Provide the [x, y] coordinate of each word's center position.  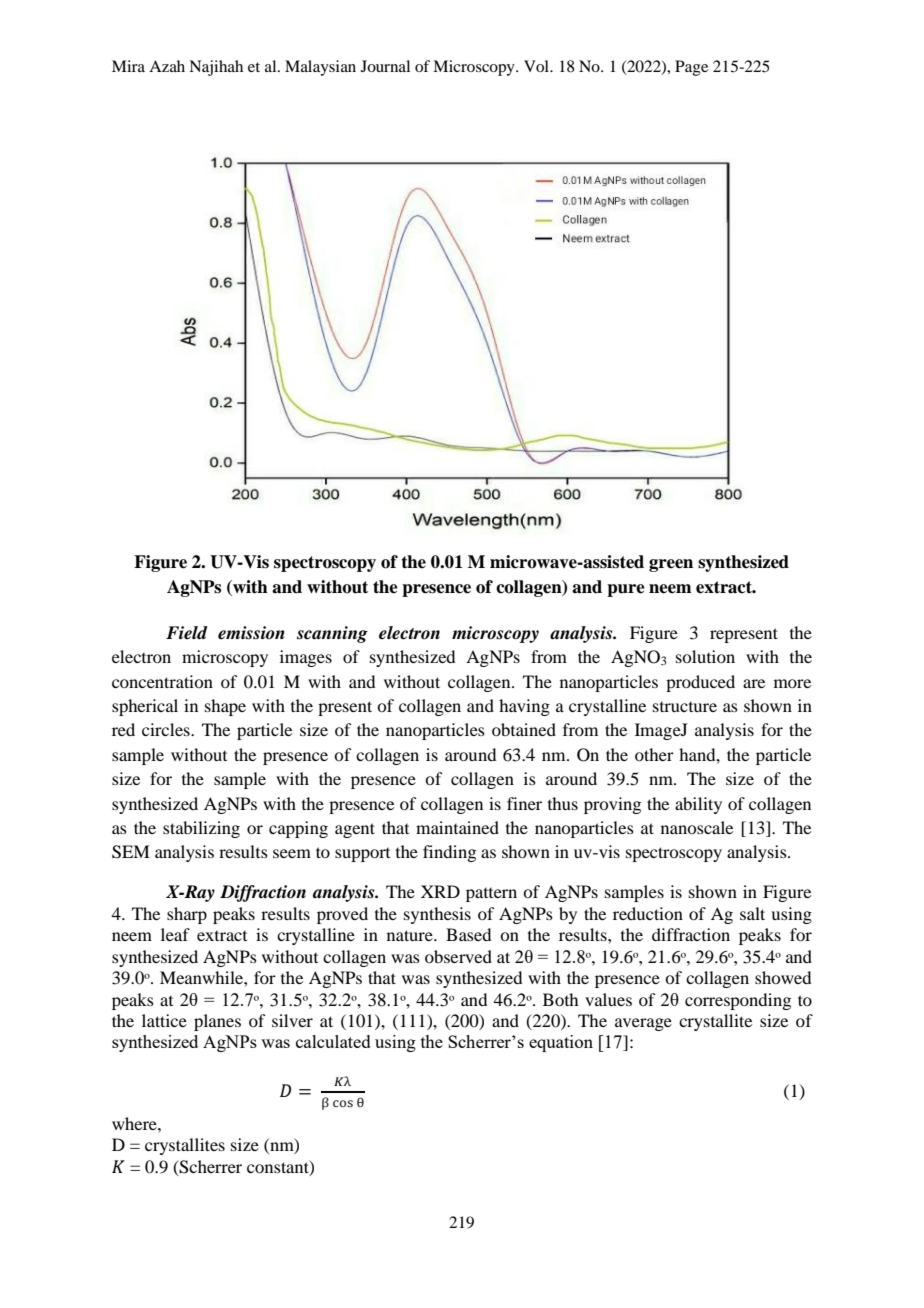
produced [700, 683]
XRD [440, 891]
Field [187, 633]
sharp [187, 915]
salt [752, 913]
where [135, 1123]
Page [691, 68]
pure [626, 590]
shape [225, 707]
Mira [128, 66]
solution [705, 656]
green [671, 565]
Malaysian [320, 68]
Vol [537, 66]
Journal [385, 66]
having [524, 707]
